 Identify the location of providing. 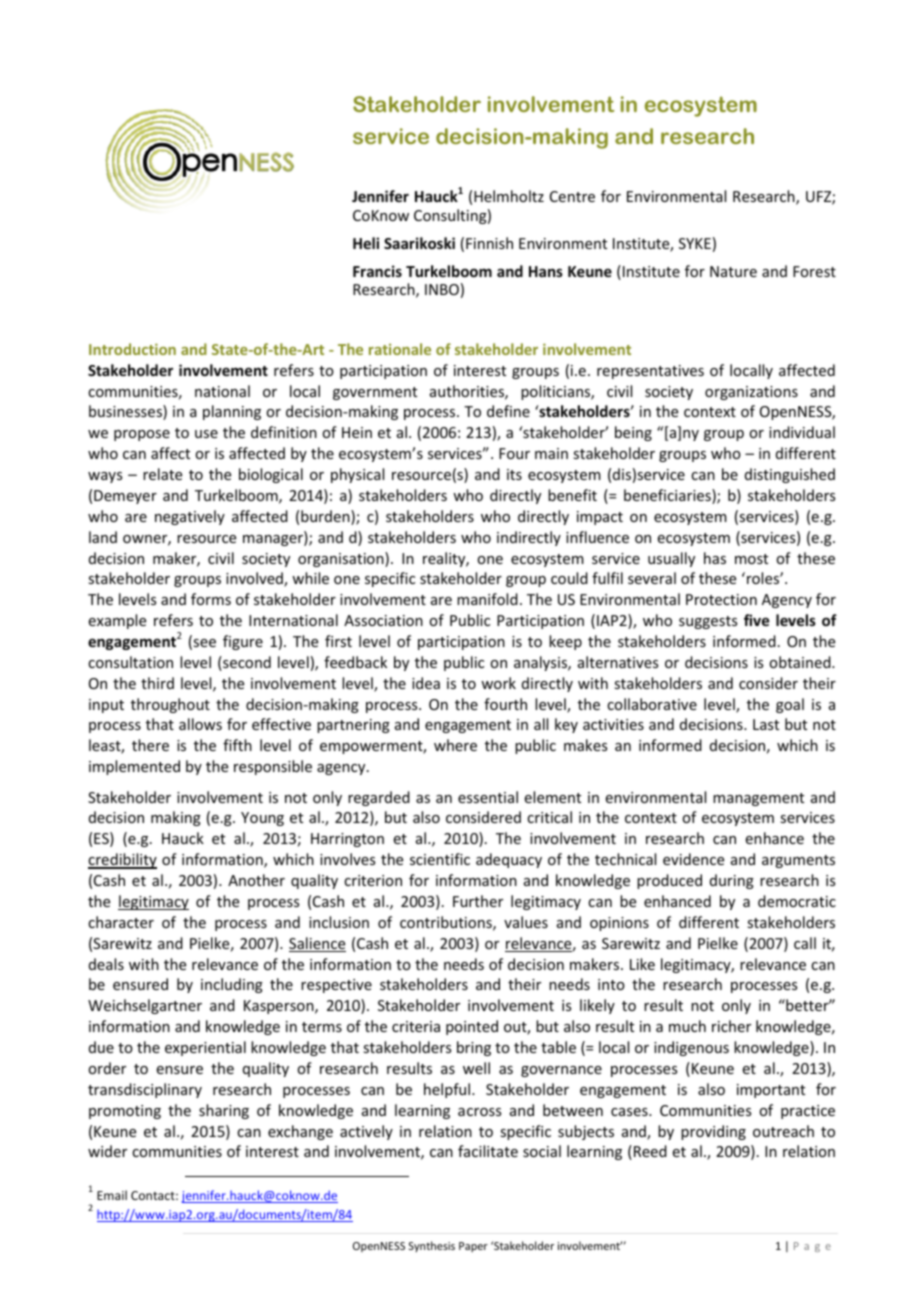
(713, 1132).
